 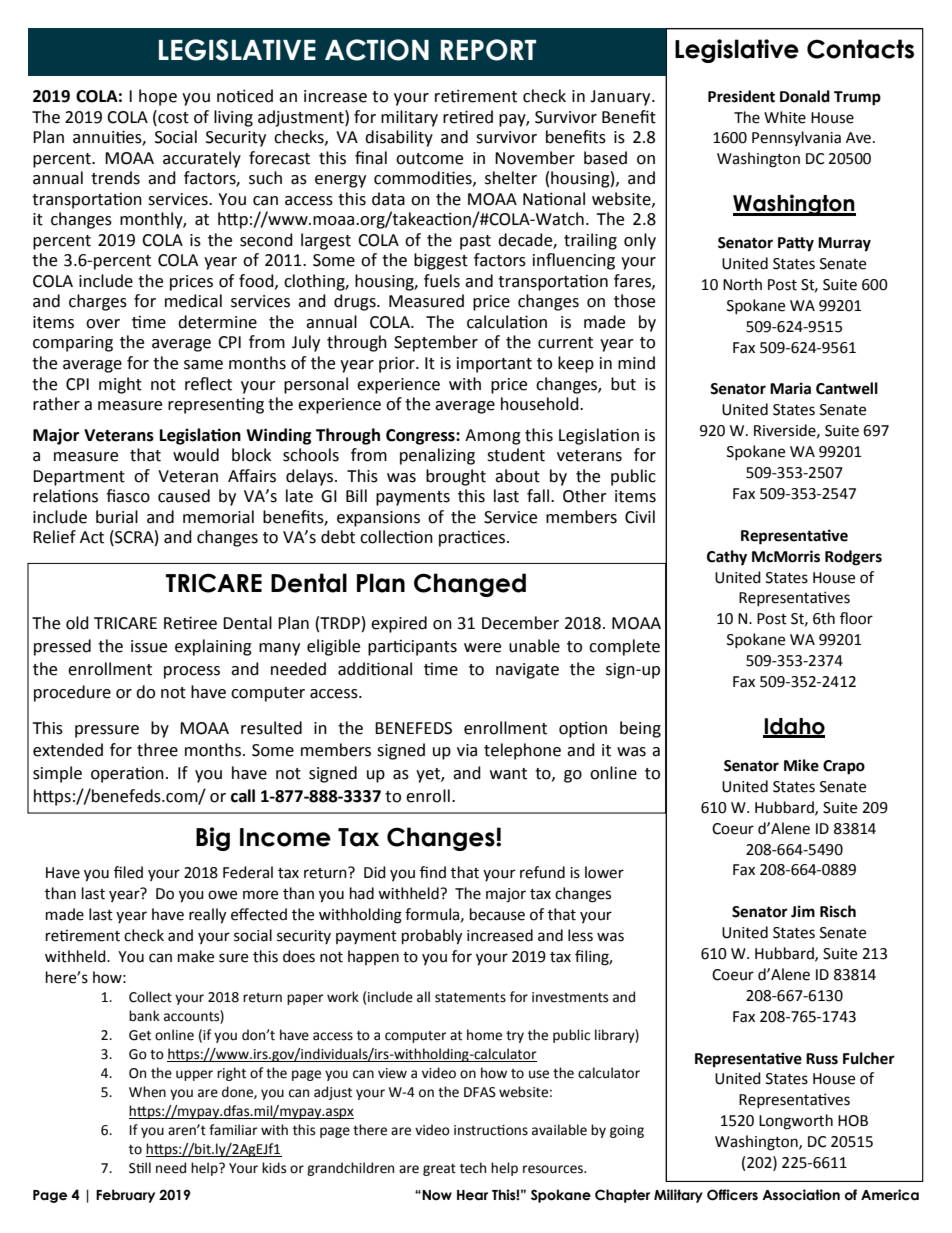 I want to click on tech, so click(x=473, y=1168).
